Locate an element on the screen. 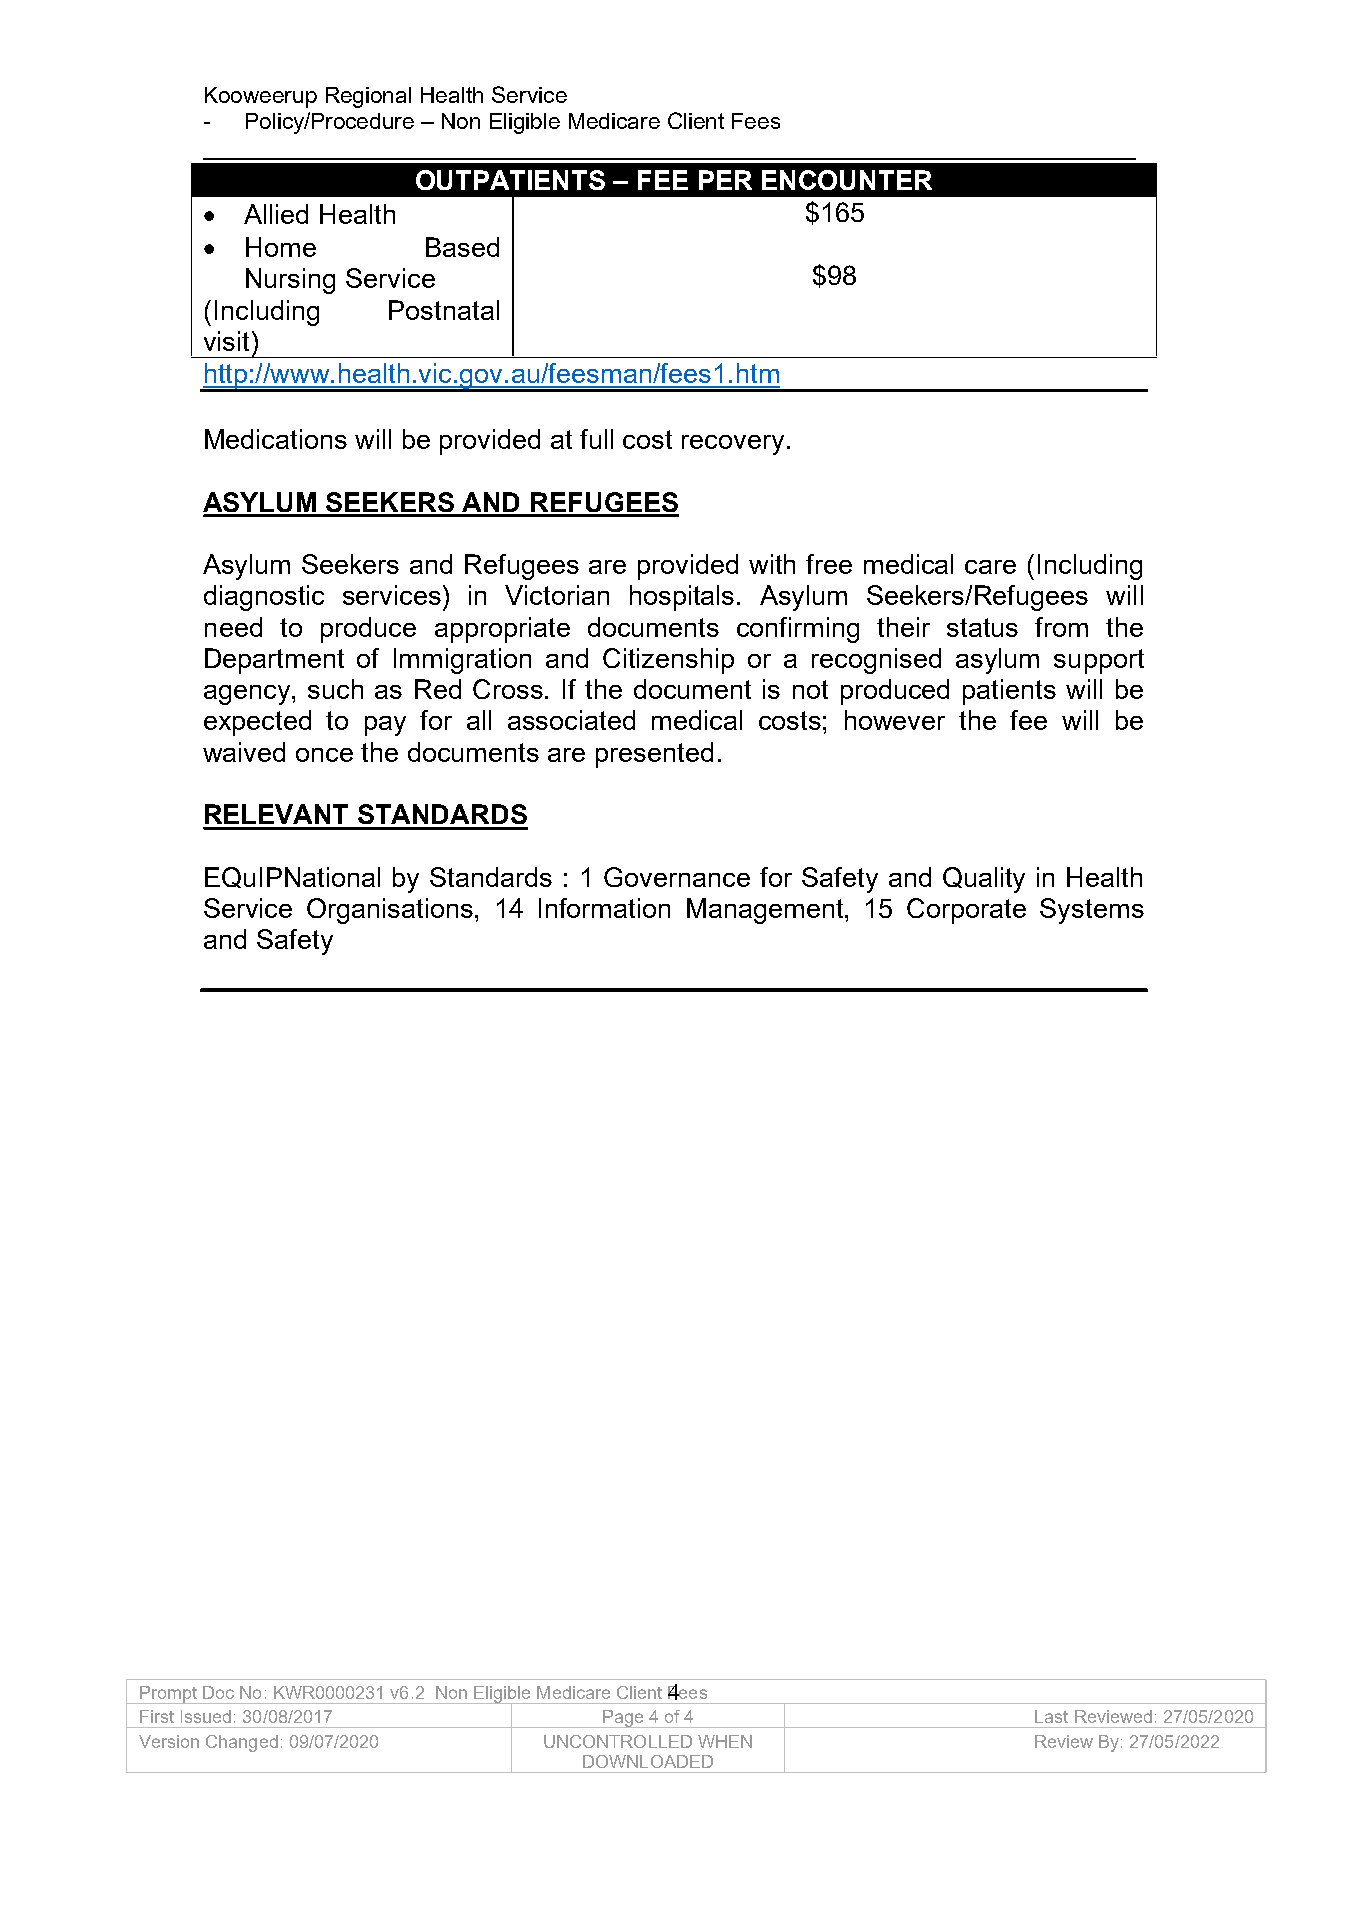 The image size is (1348, 1907). UNCONTROLLED is located at coordinates (618, 1741).
